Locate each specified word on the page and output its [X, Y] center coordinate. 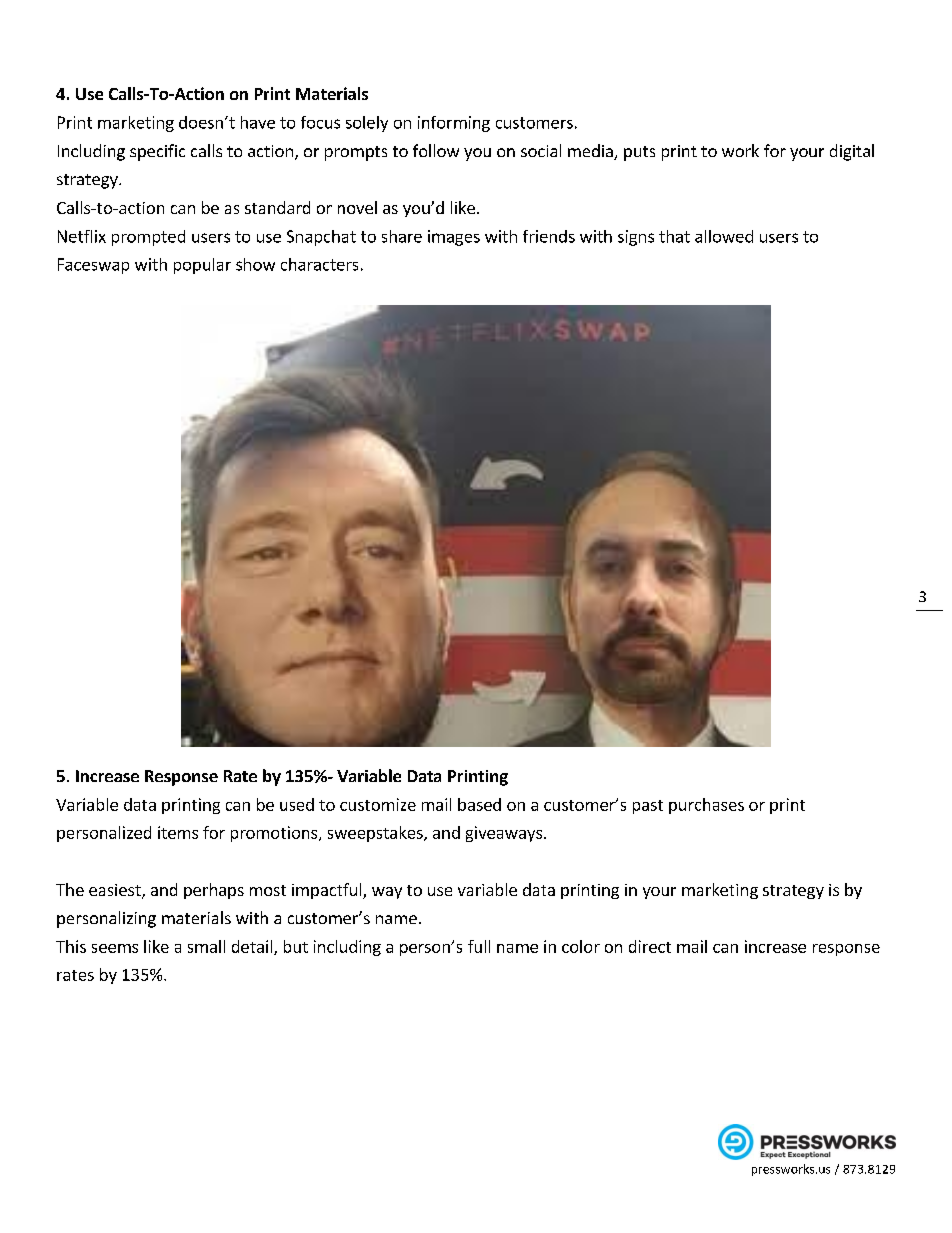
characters [319, 264]
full [479, 946]
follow [436, 150]
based [479, 804]
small [206, 946]
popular [202, 266]
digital [852, 152]
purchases [706, 806]
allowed [724, 236]
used [297, 804]
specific [157, 152]
